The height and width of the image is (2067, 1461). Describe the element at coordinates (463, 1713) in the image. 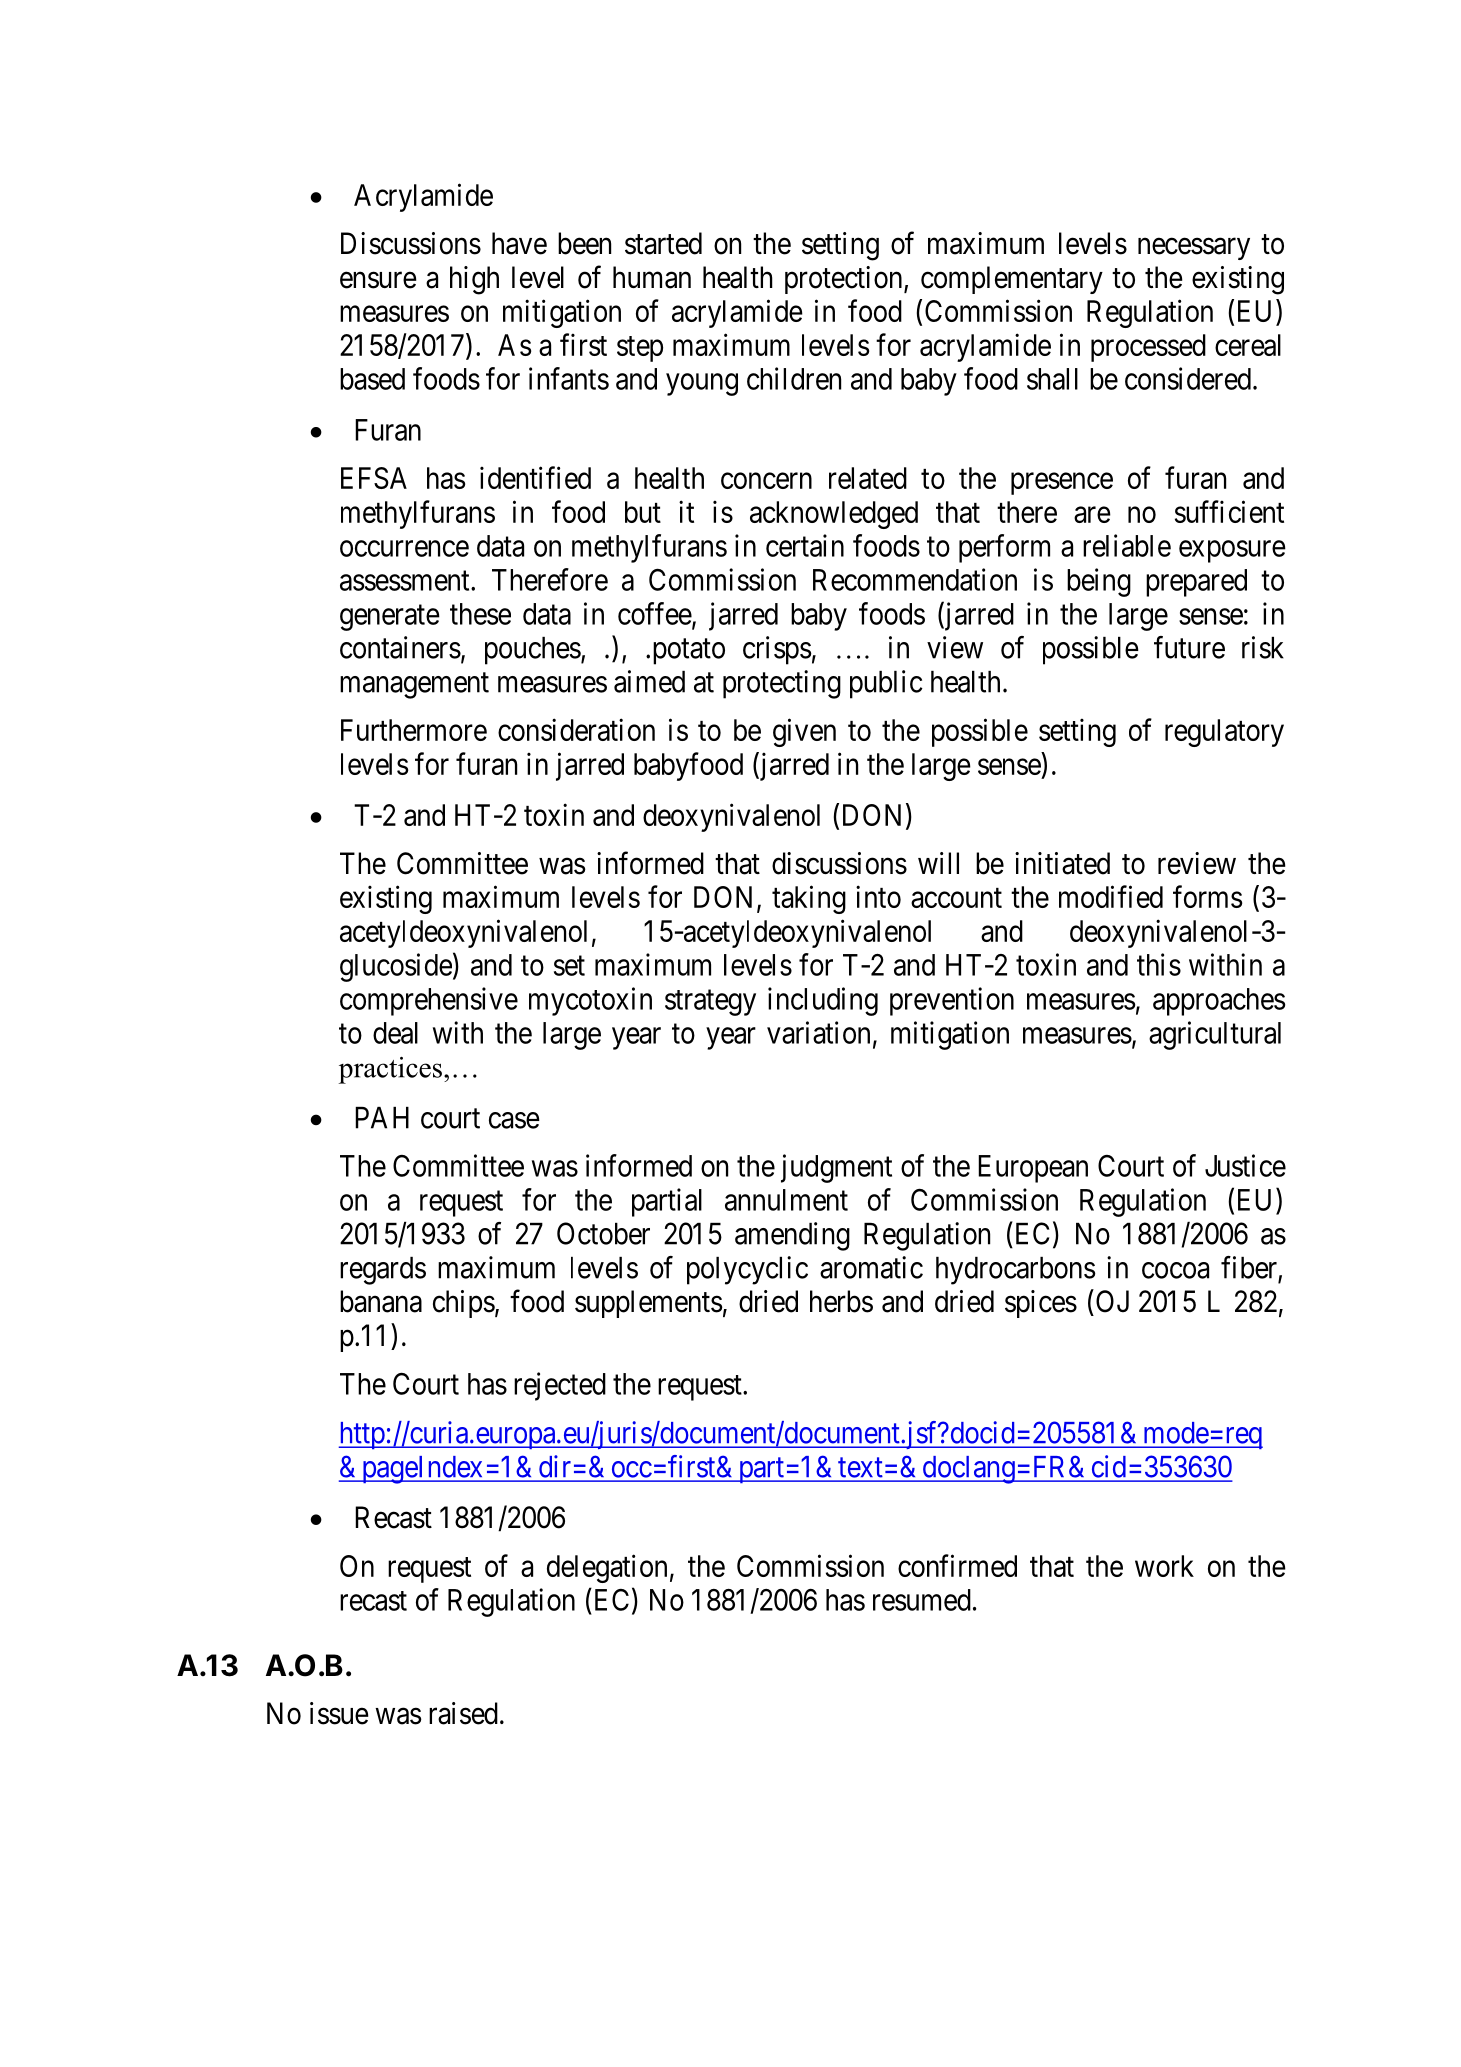

I see `raised` at that location.
